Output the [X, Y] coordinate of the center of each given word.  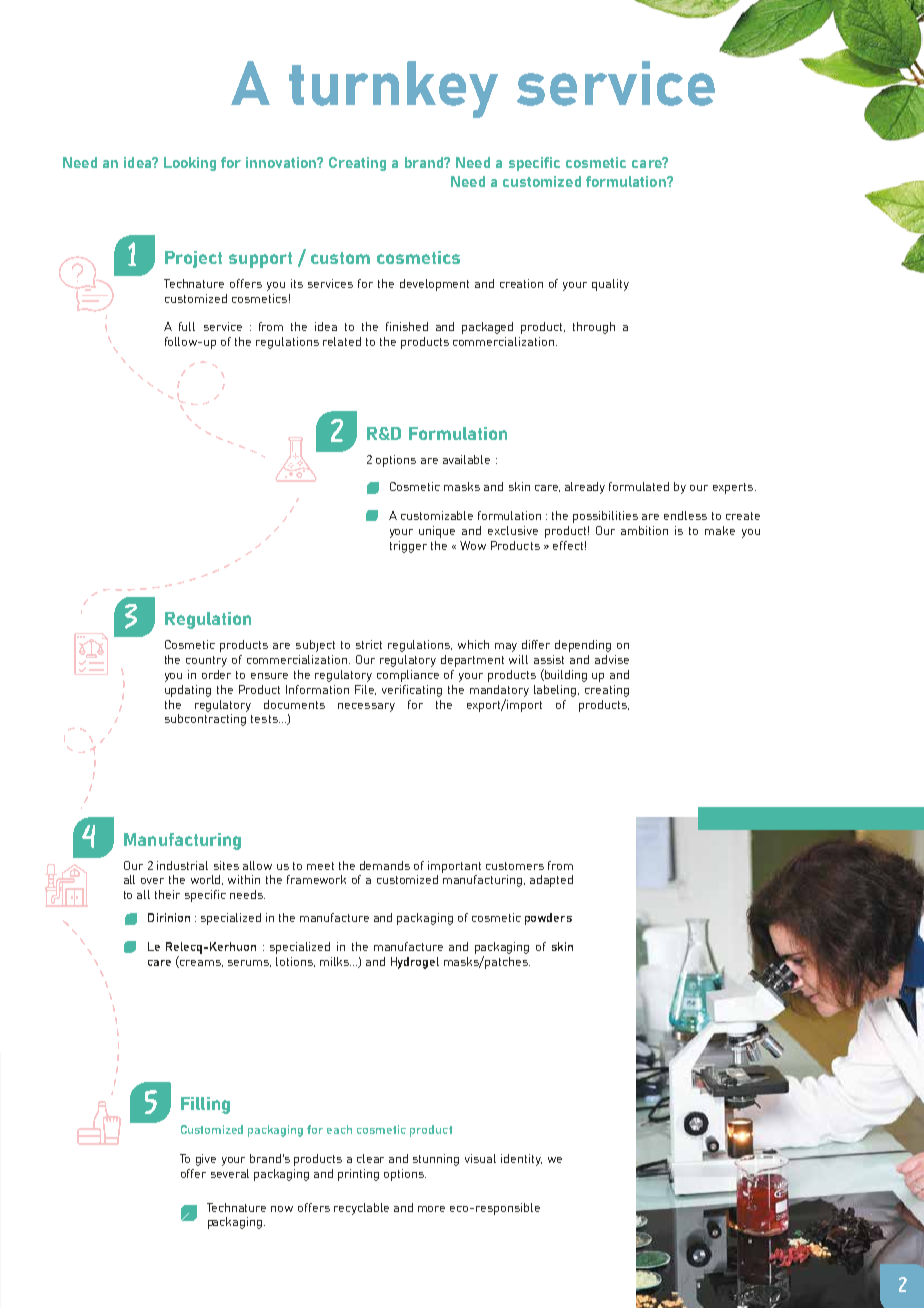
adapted [551, 881]
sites [226, 865]
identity [521, 1160]
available [466, 459]
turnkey [393, 89]
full [187, 326]
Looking [190, 164]
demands [385, 865]
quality [610, 285]
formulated [639, 486]
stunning [436, 1160]
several [230, 1173]
